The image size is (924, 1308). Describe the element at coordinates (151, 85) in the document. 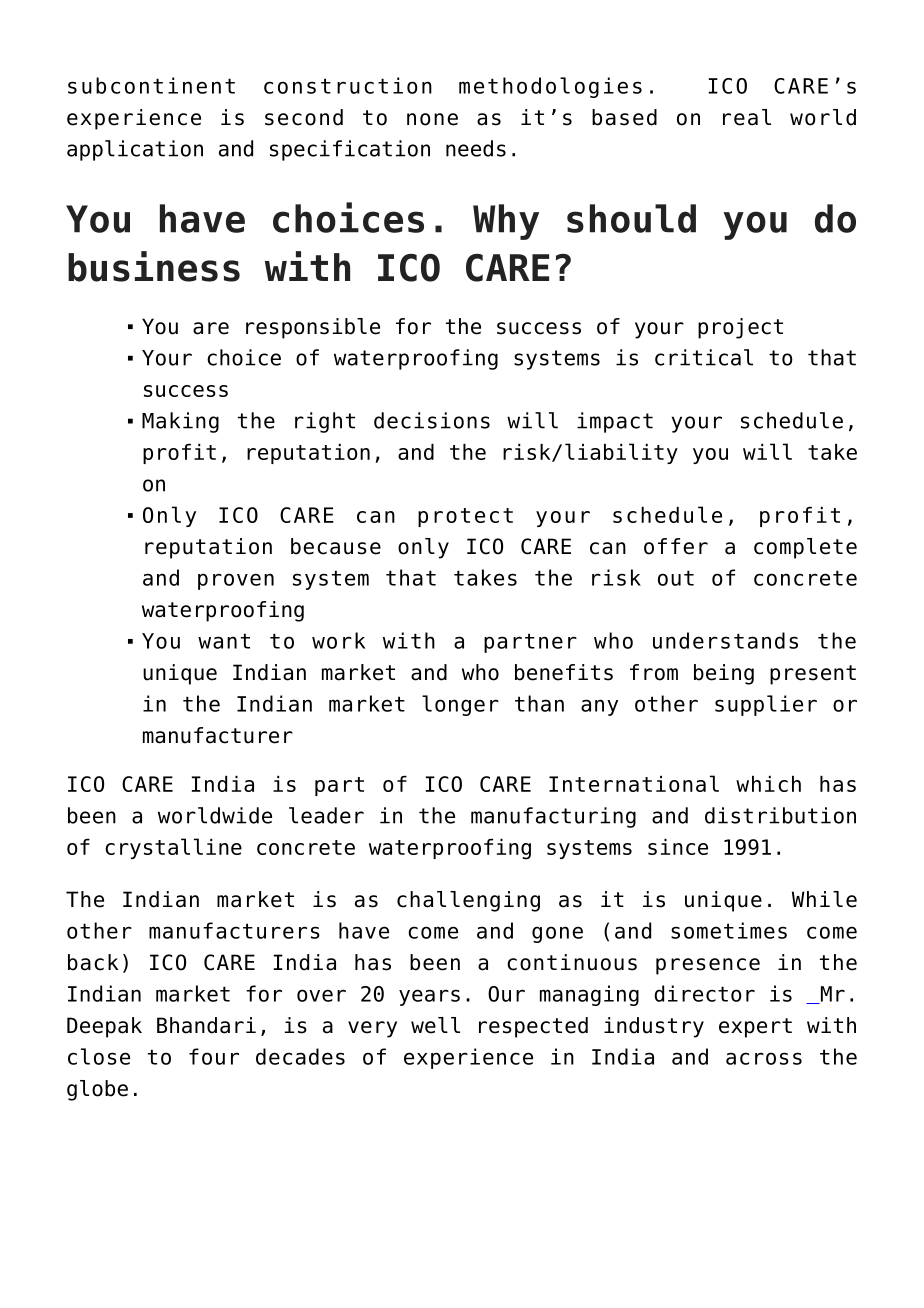

I see `subcontinent` at that location.
